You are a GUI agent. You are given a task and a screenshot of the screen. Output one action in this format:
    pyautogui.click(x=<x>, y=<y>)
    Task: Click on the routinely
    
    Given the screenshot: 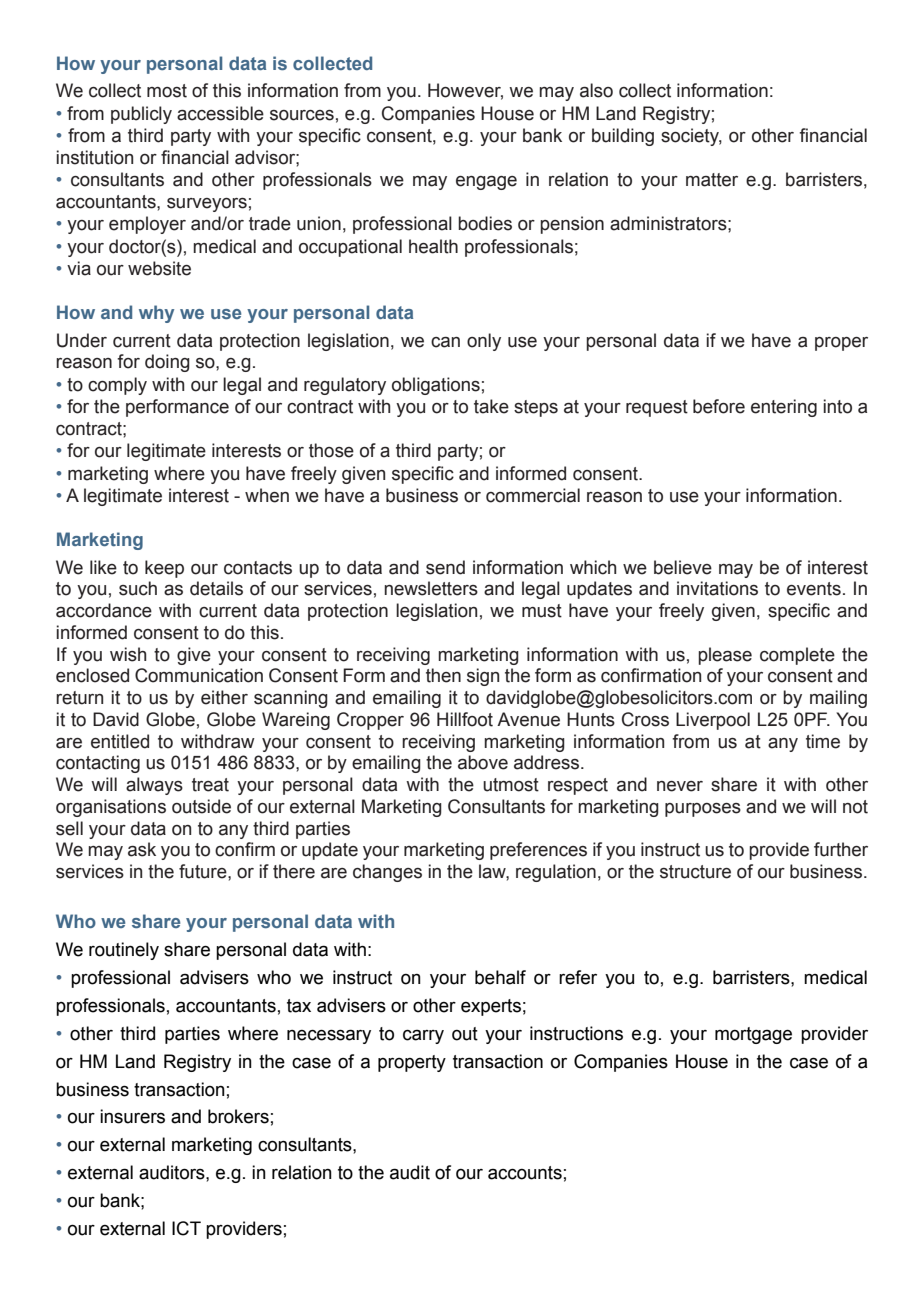 What is the action you would take?
    pyautogui.click(x=124, y=951)
